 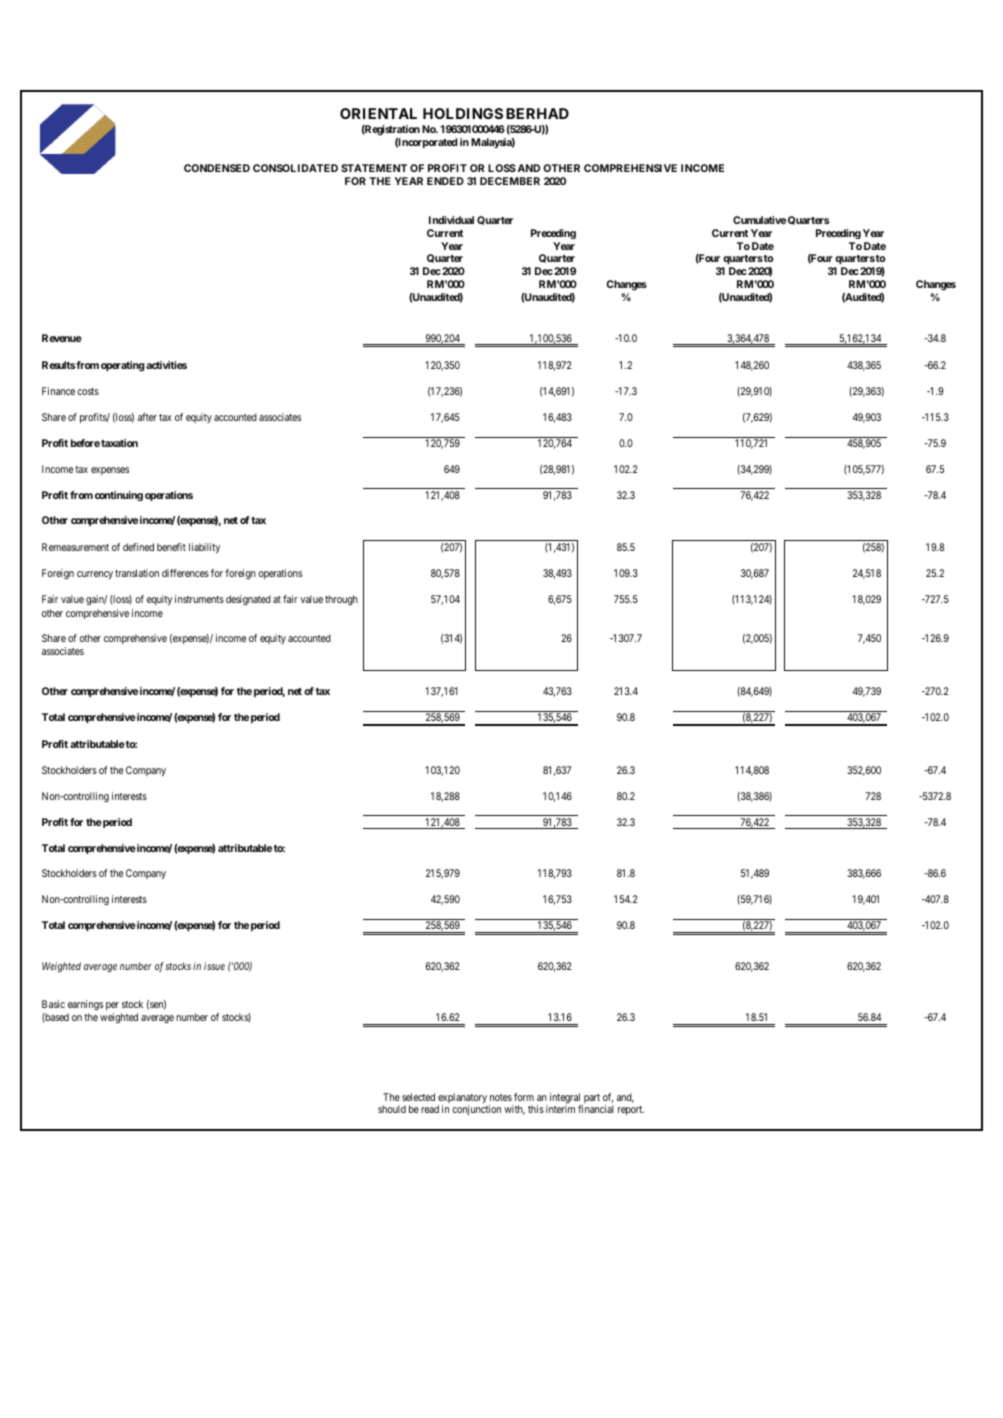 What do you see at coordinates (591, 1100) in the screenshot?
I see `part` at bounding box center [591, 1100].
